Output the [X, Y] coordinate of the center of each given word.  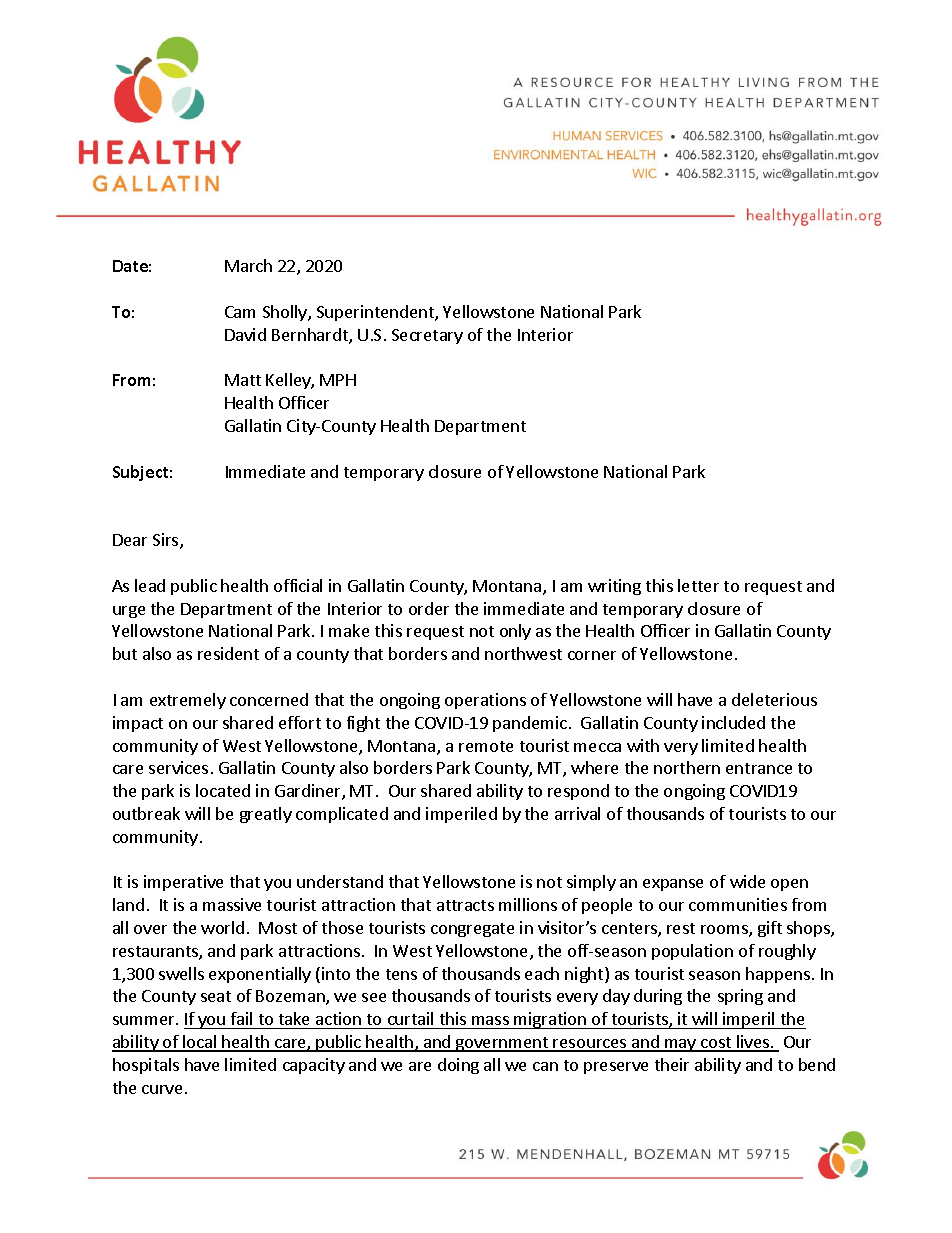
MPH [338, 380]
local [200, 1043]
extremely [188, 701]
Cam [240, 312]
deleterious [774, 699]
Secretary [427, 336]
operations [485, 701]
